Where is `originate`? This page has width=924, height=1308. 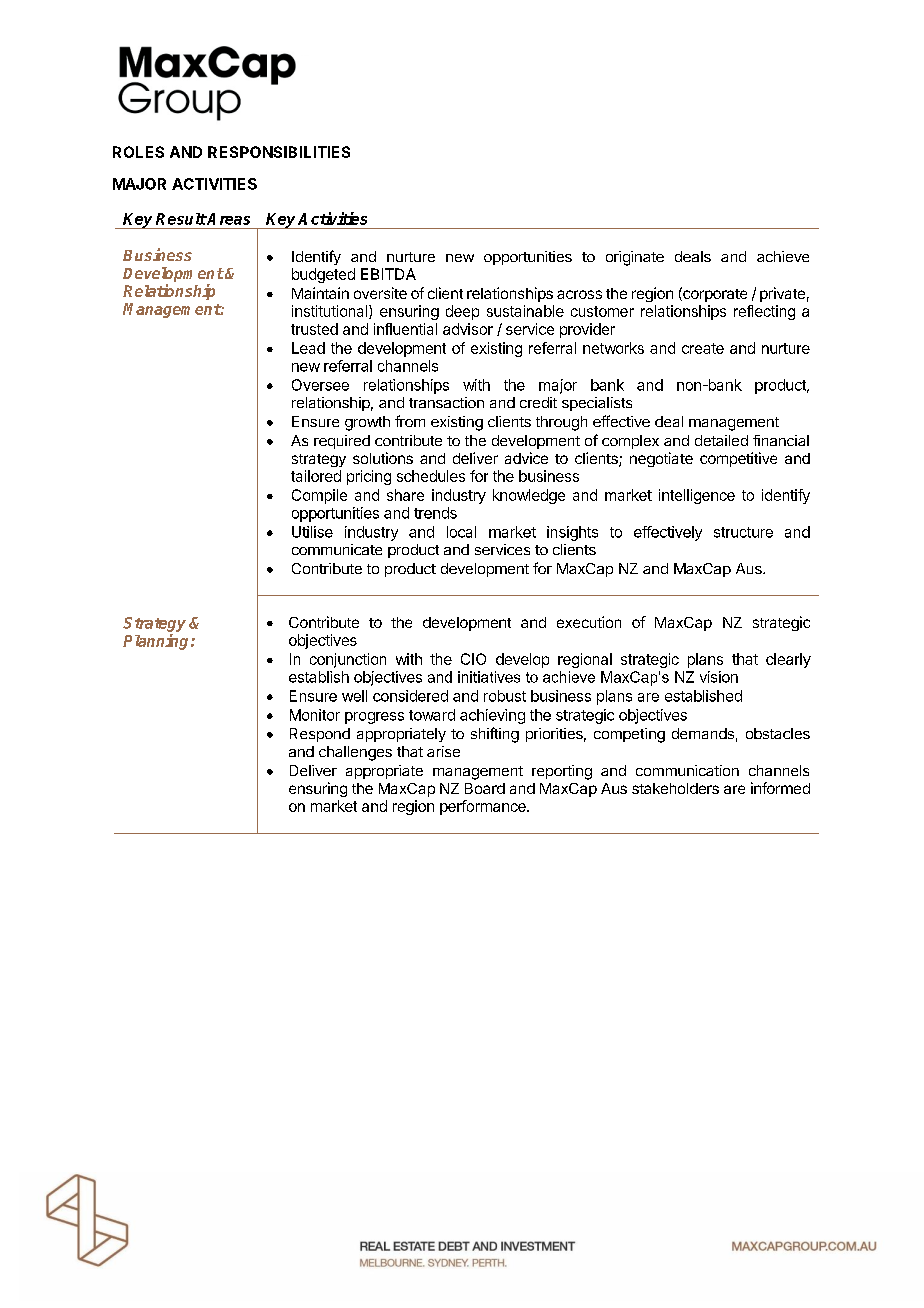 originate is located at coordinates (635, 258).
